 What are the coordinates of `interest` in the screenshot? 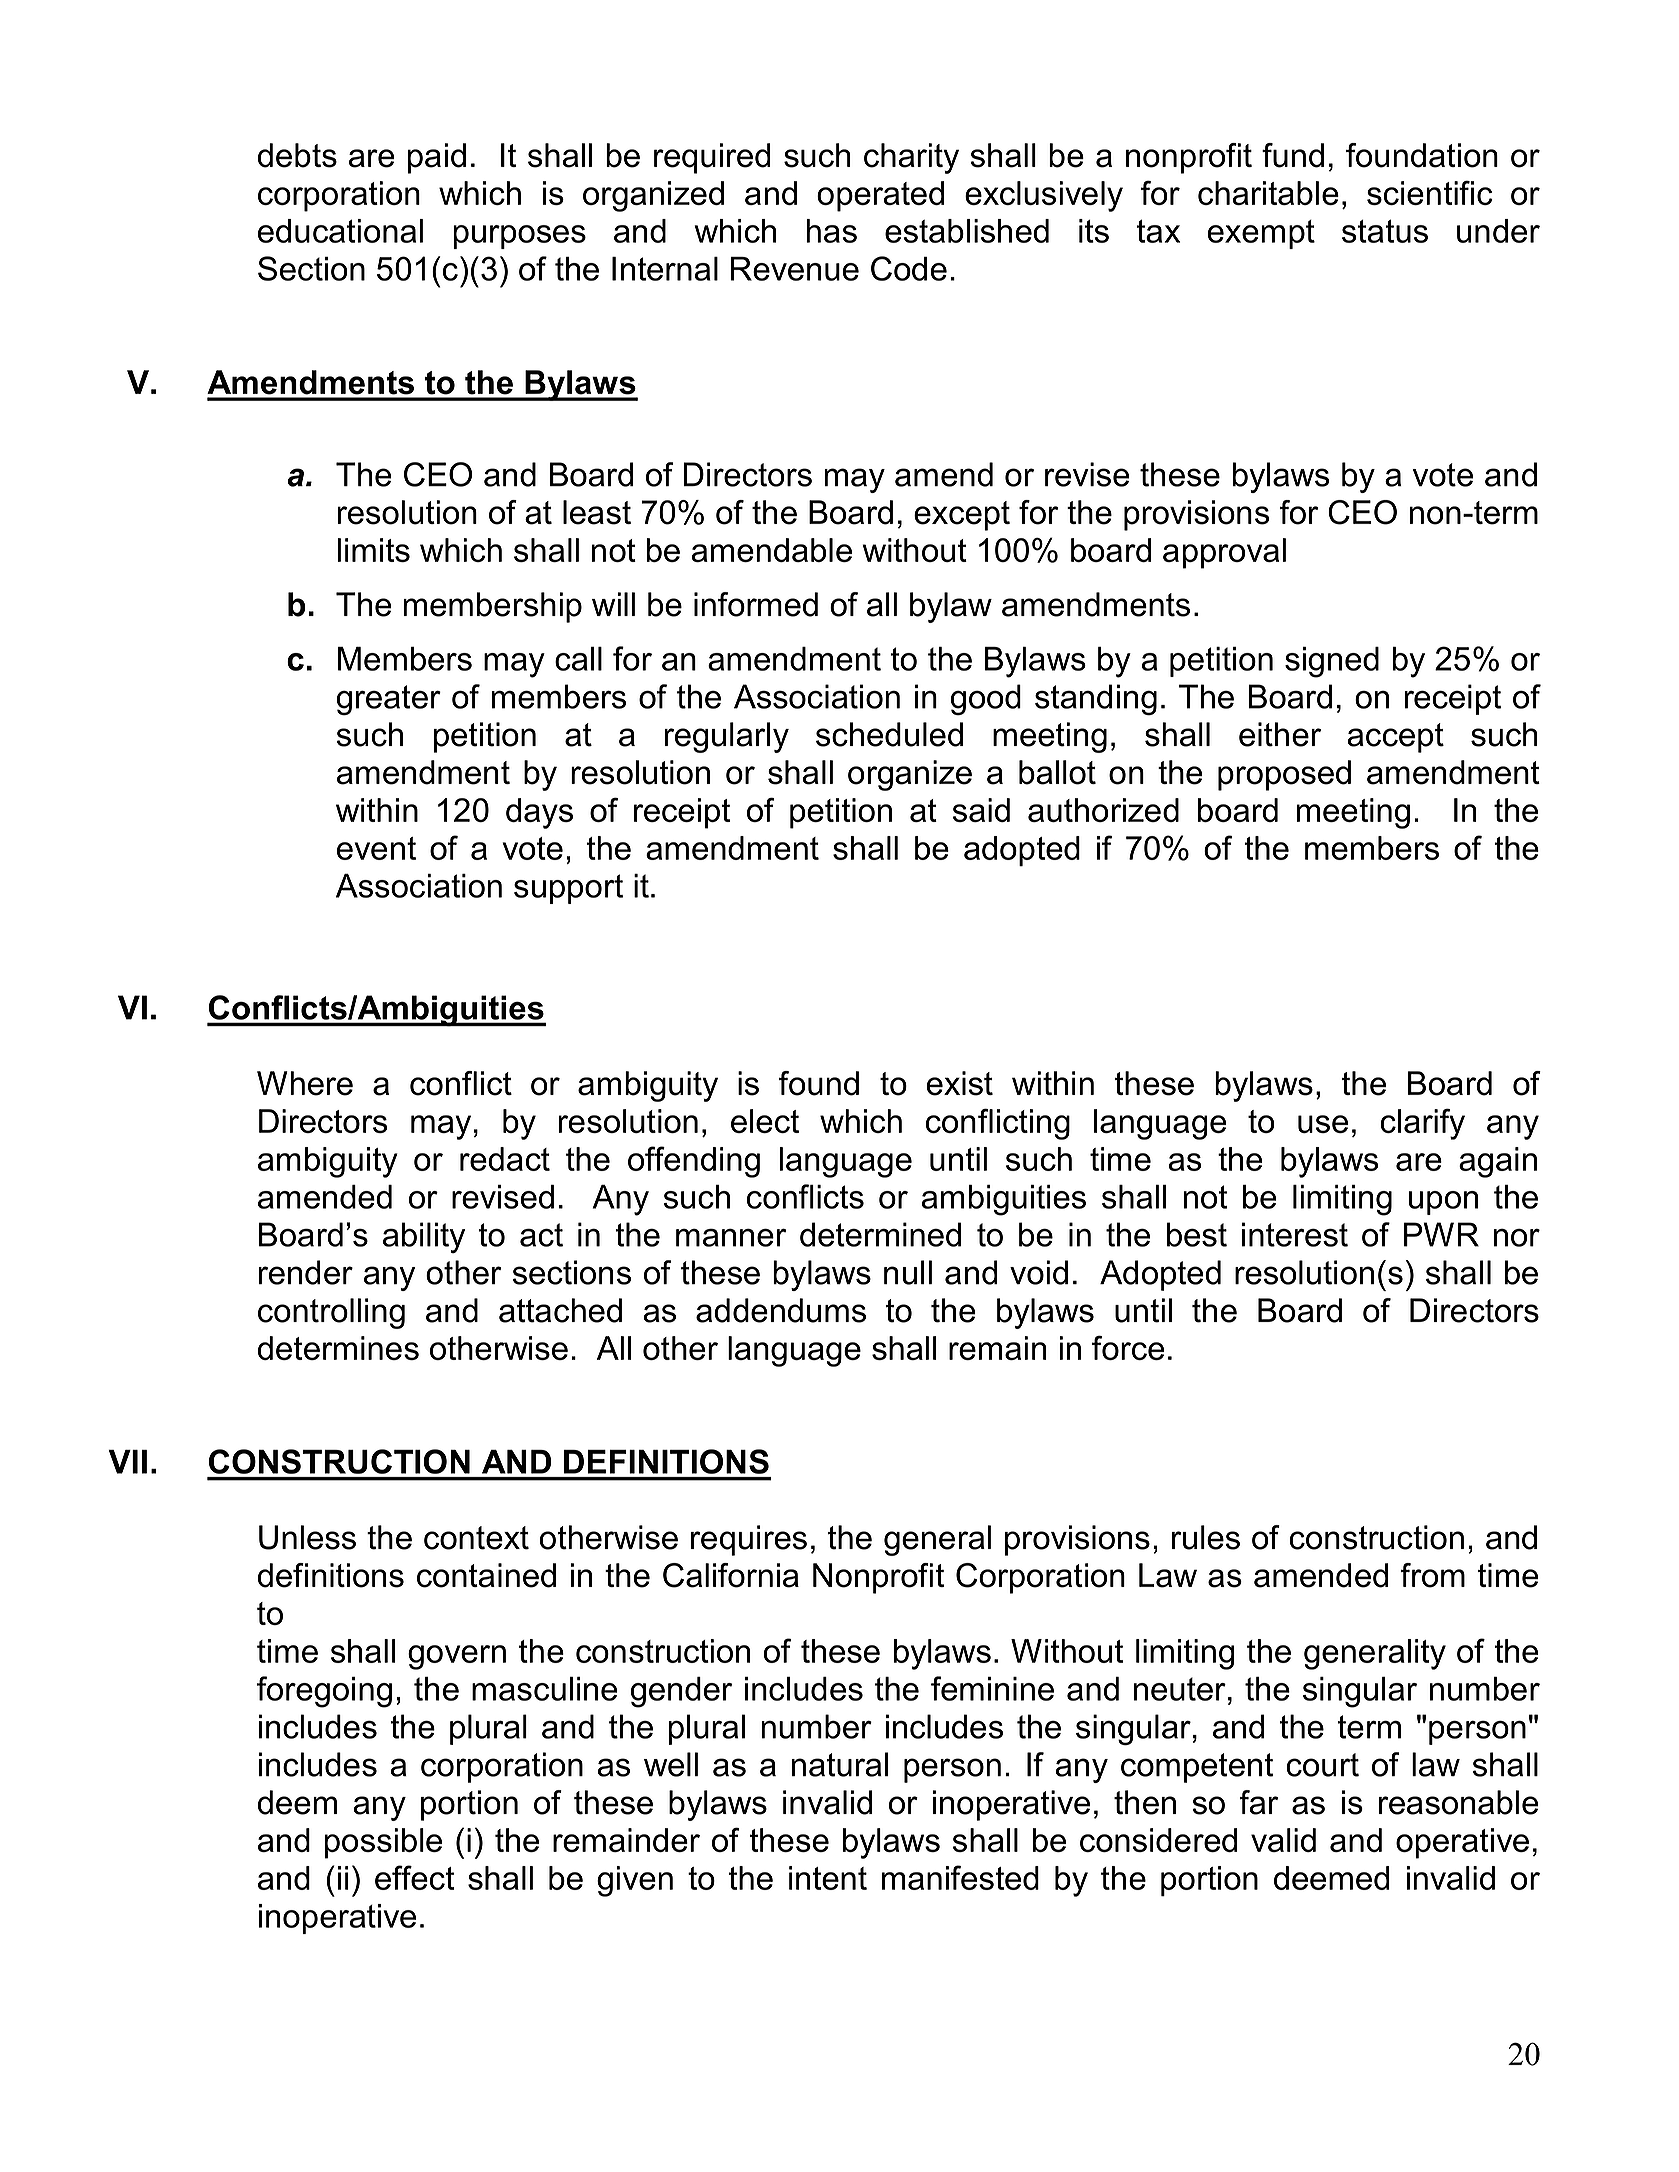 It's located at (1295, 1234).
